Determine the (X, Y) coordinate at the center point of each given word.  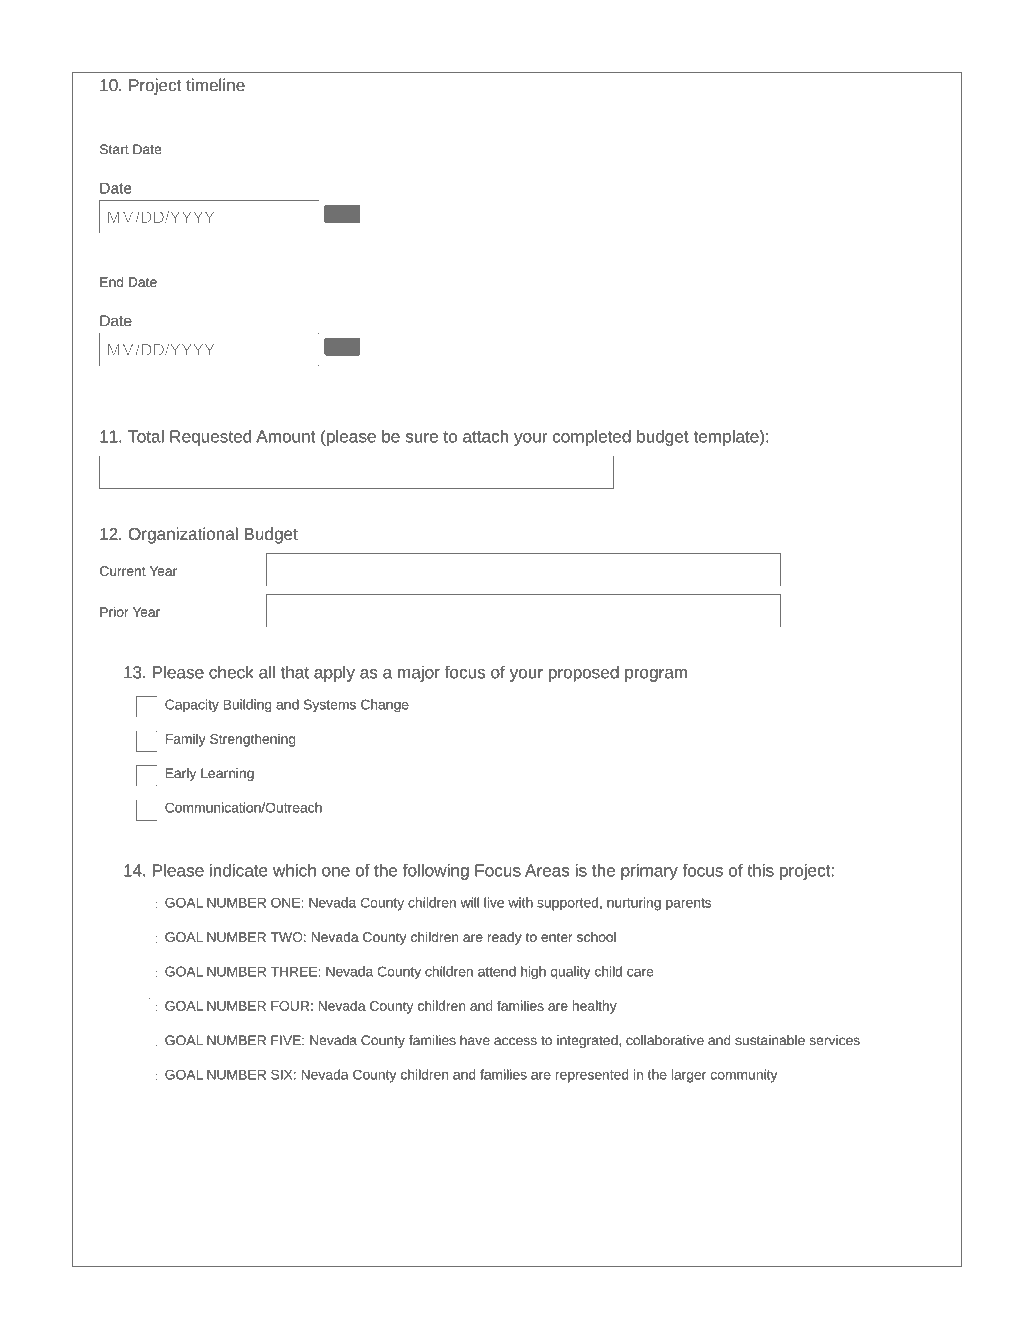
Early (181, 774)
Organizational (183, 535)
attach (485, 436)
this (760, 870)
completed (592, 438)
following (436, 872)
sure (421, 438)
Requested (210, 438)
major (419, 673)
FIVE (287, 1040)
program (656, 675)
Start (114, 149)
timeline (215, 85)
